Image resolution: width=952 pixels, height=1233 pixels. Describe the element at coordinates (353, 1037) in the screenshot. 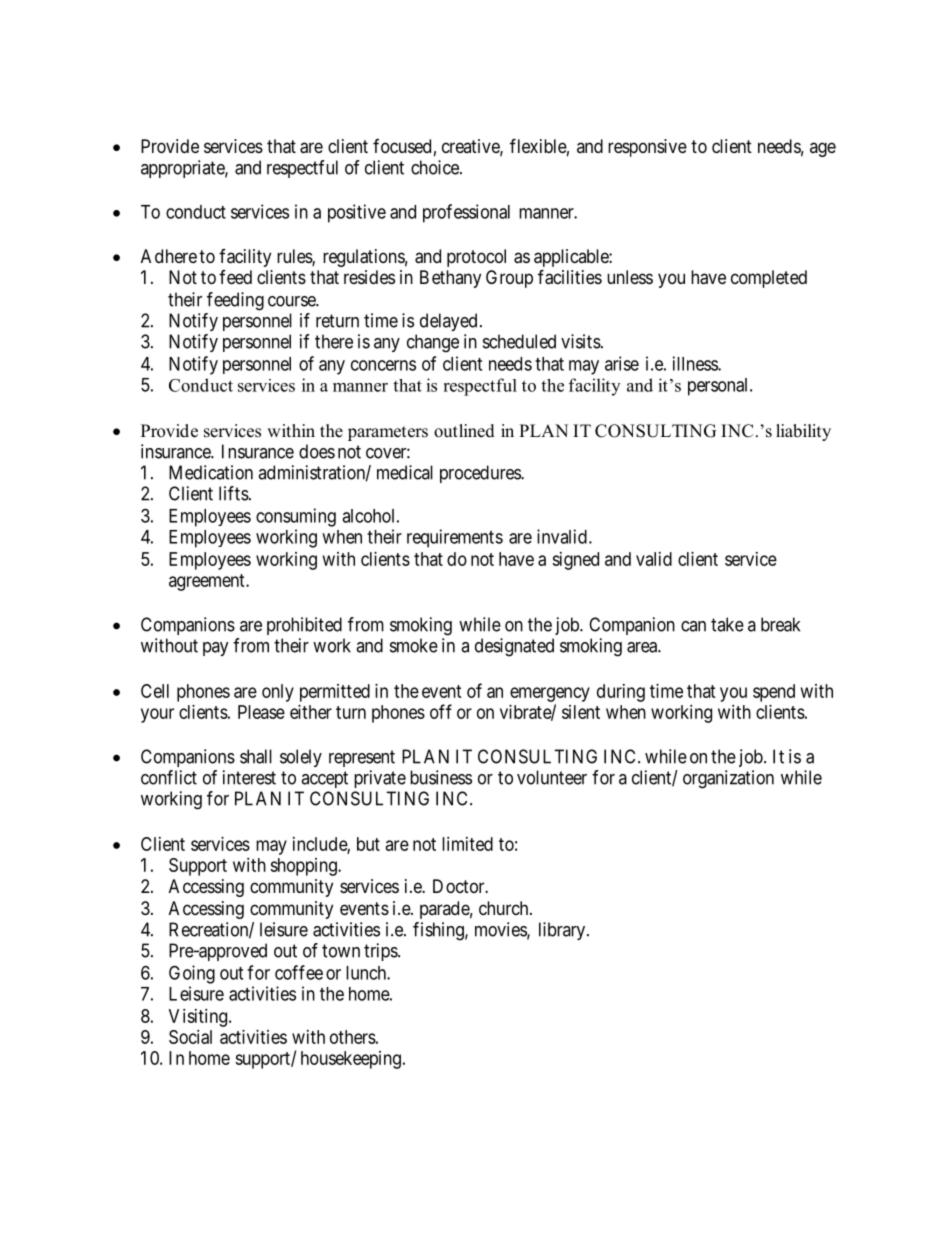

I see `others` at that location.
